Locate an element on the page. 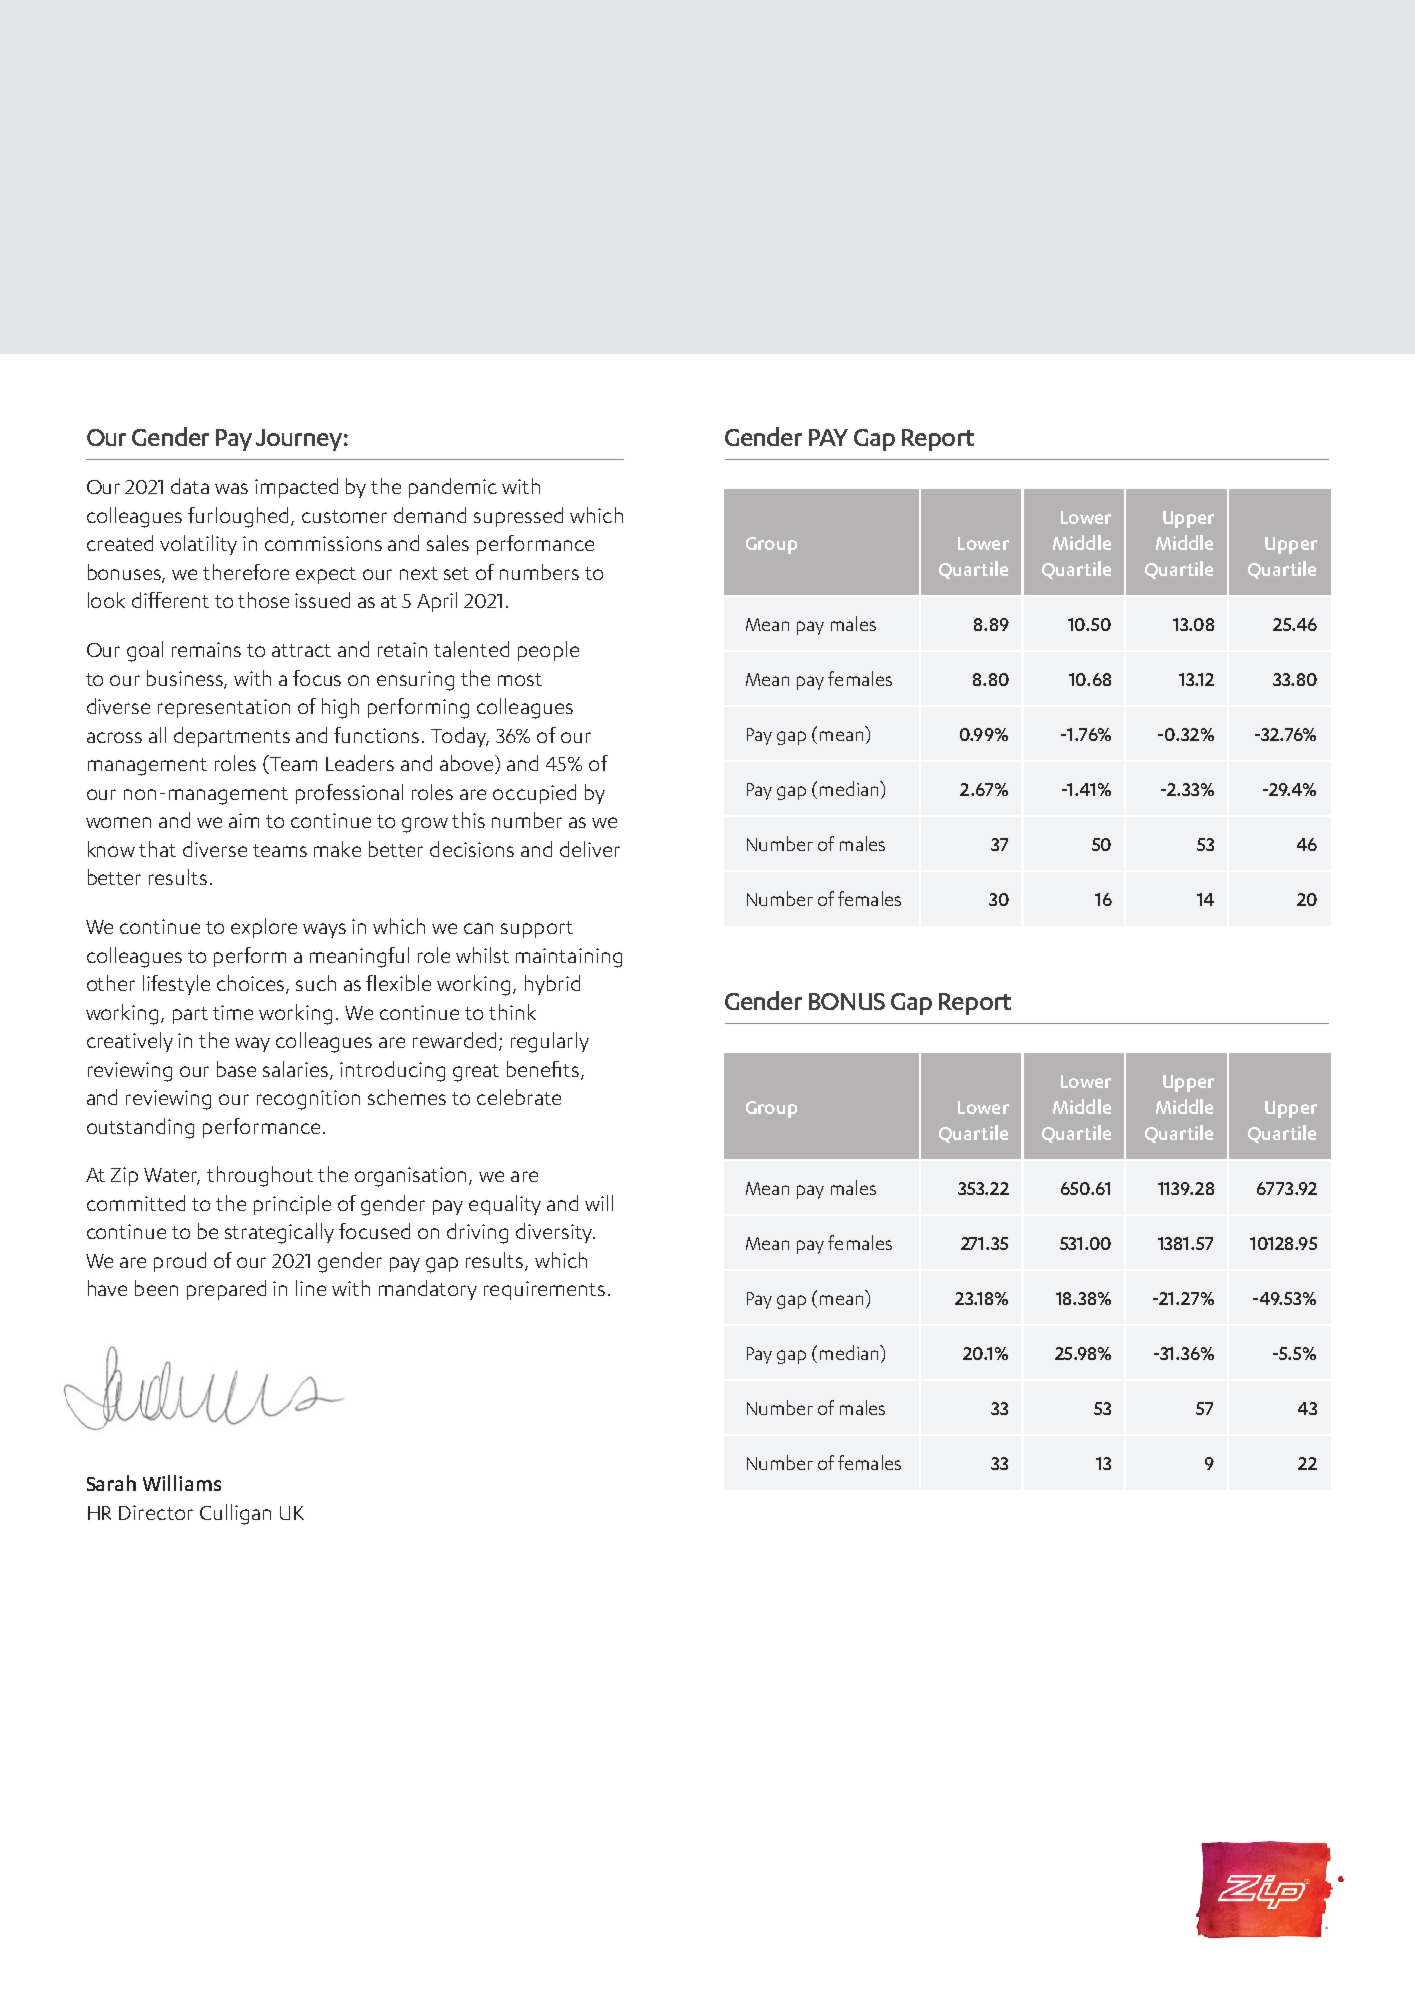 This page has width=1415, height=2001. Director is located at coordinates (156, 1512).
